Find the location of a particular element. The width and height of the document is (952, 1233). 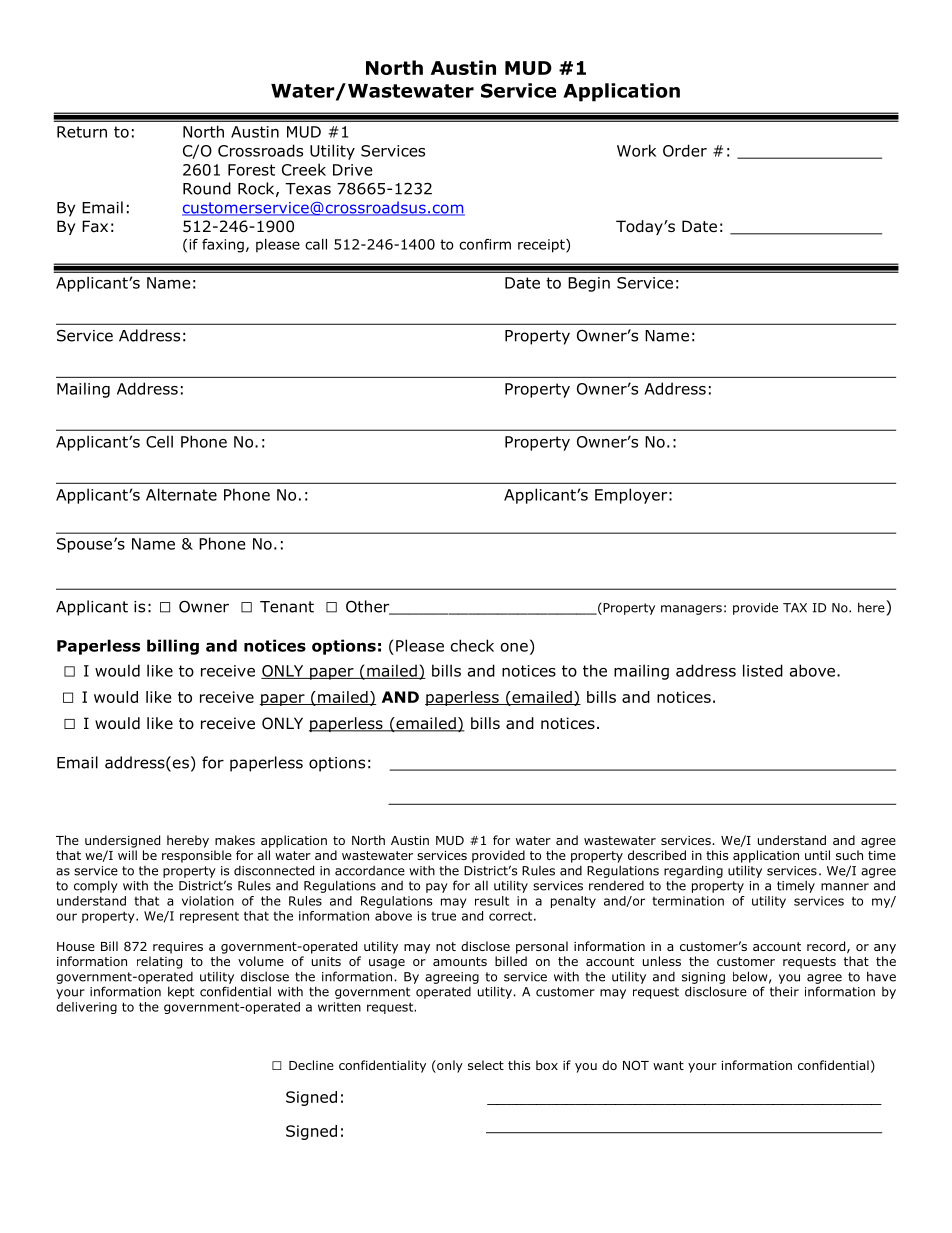

Round is located at coordinates (207, 188).
